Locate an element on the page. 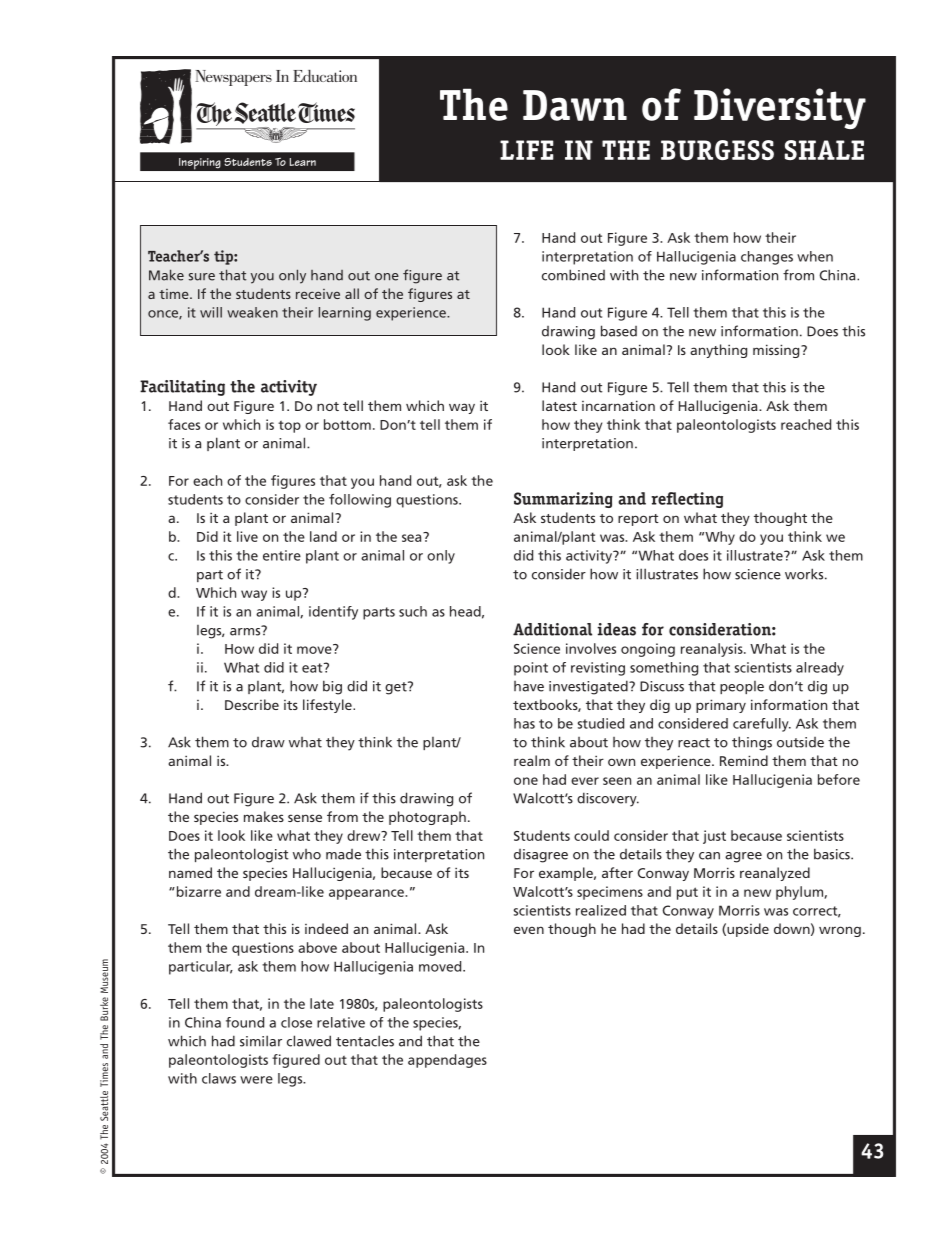 This page has height=1233, width=952. Diversity is located at coordinates (780, 108).
